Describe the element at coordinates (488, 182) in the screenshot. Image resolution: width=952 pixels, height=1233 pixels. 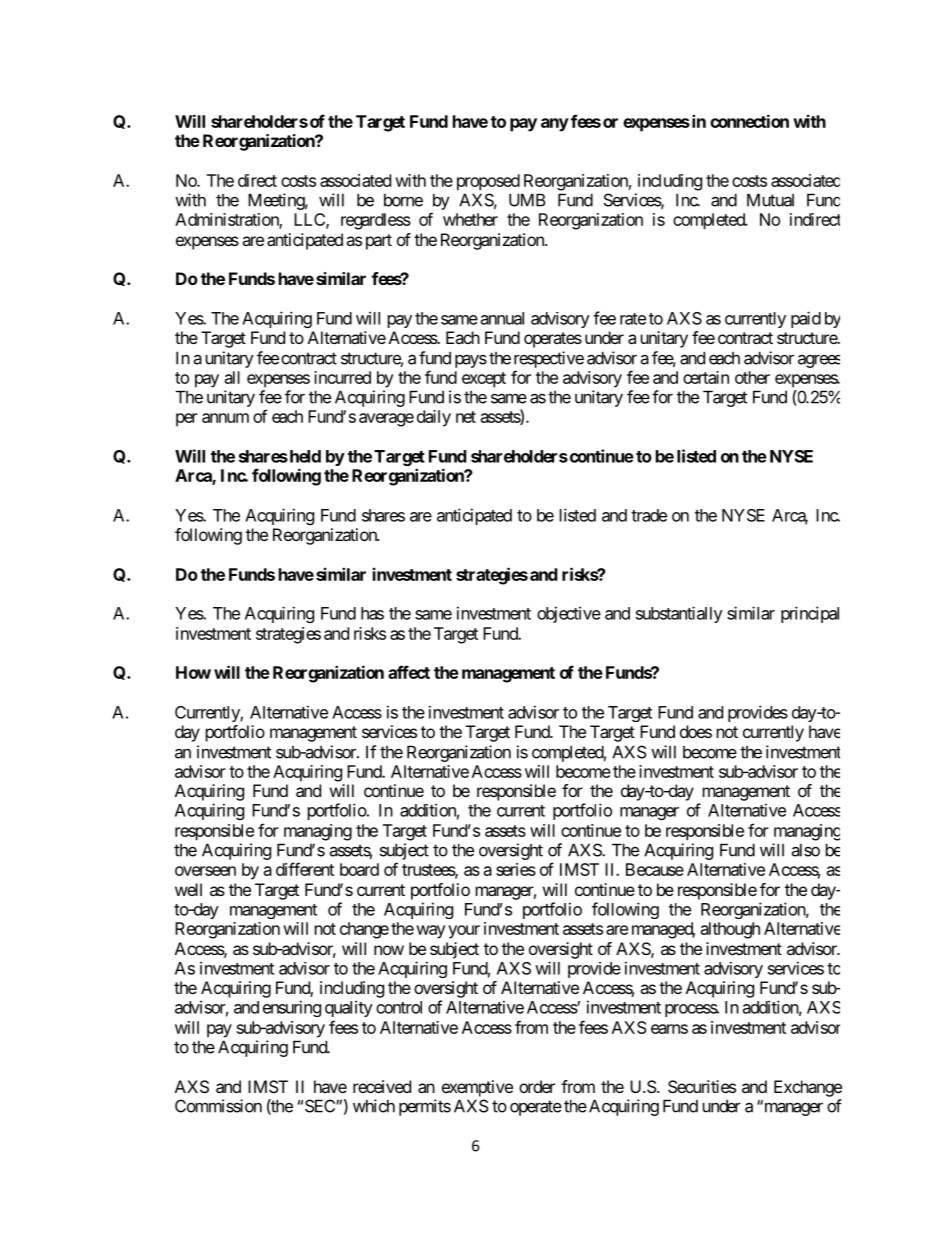
I see `proposed` at that location.
